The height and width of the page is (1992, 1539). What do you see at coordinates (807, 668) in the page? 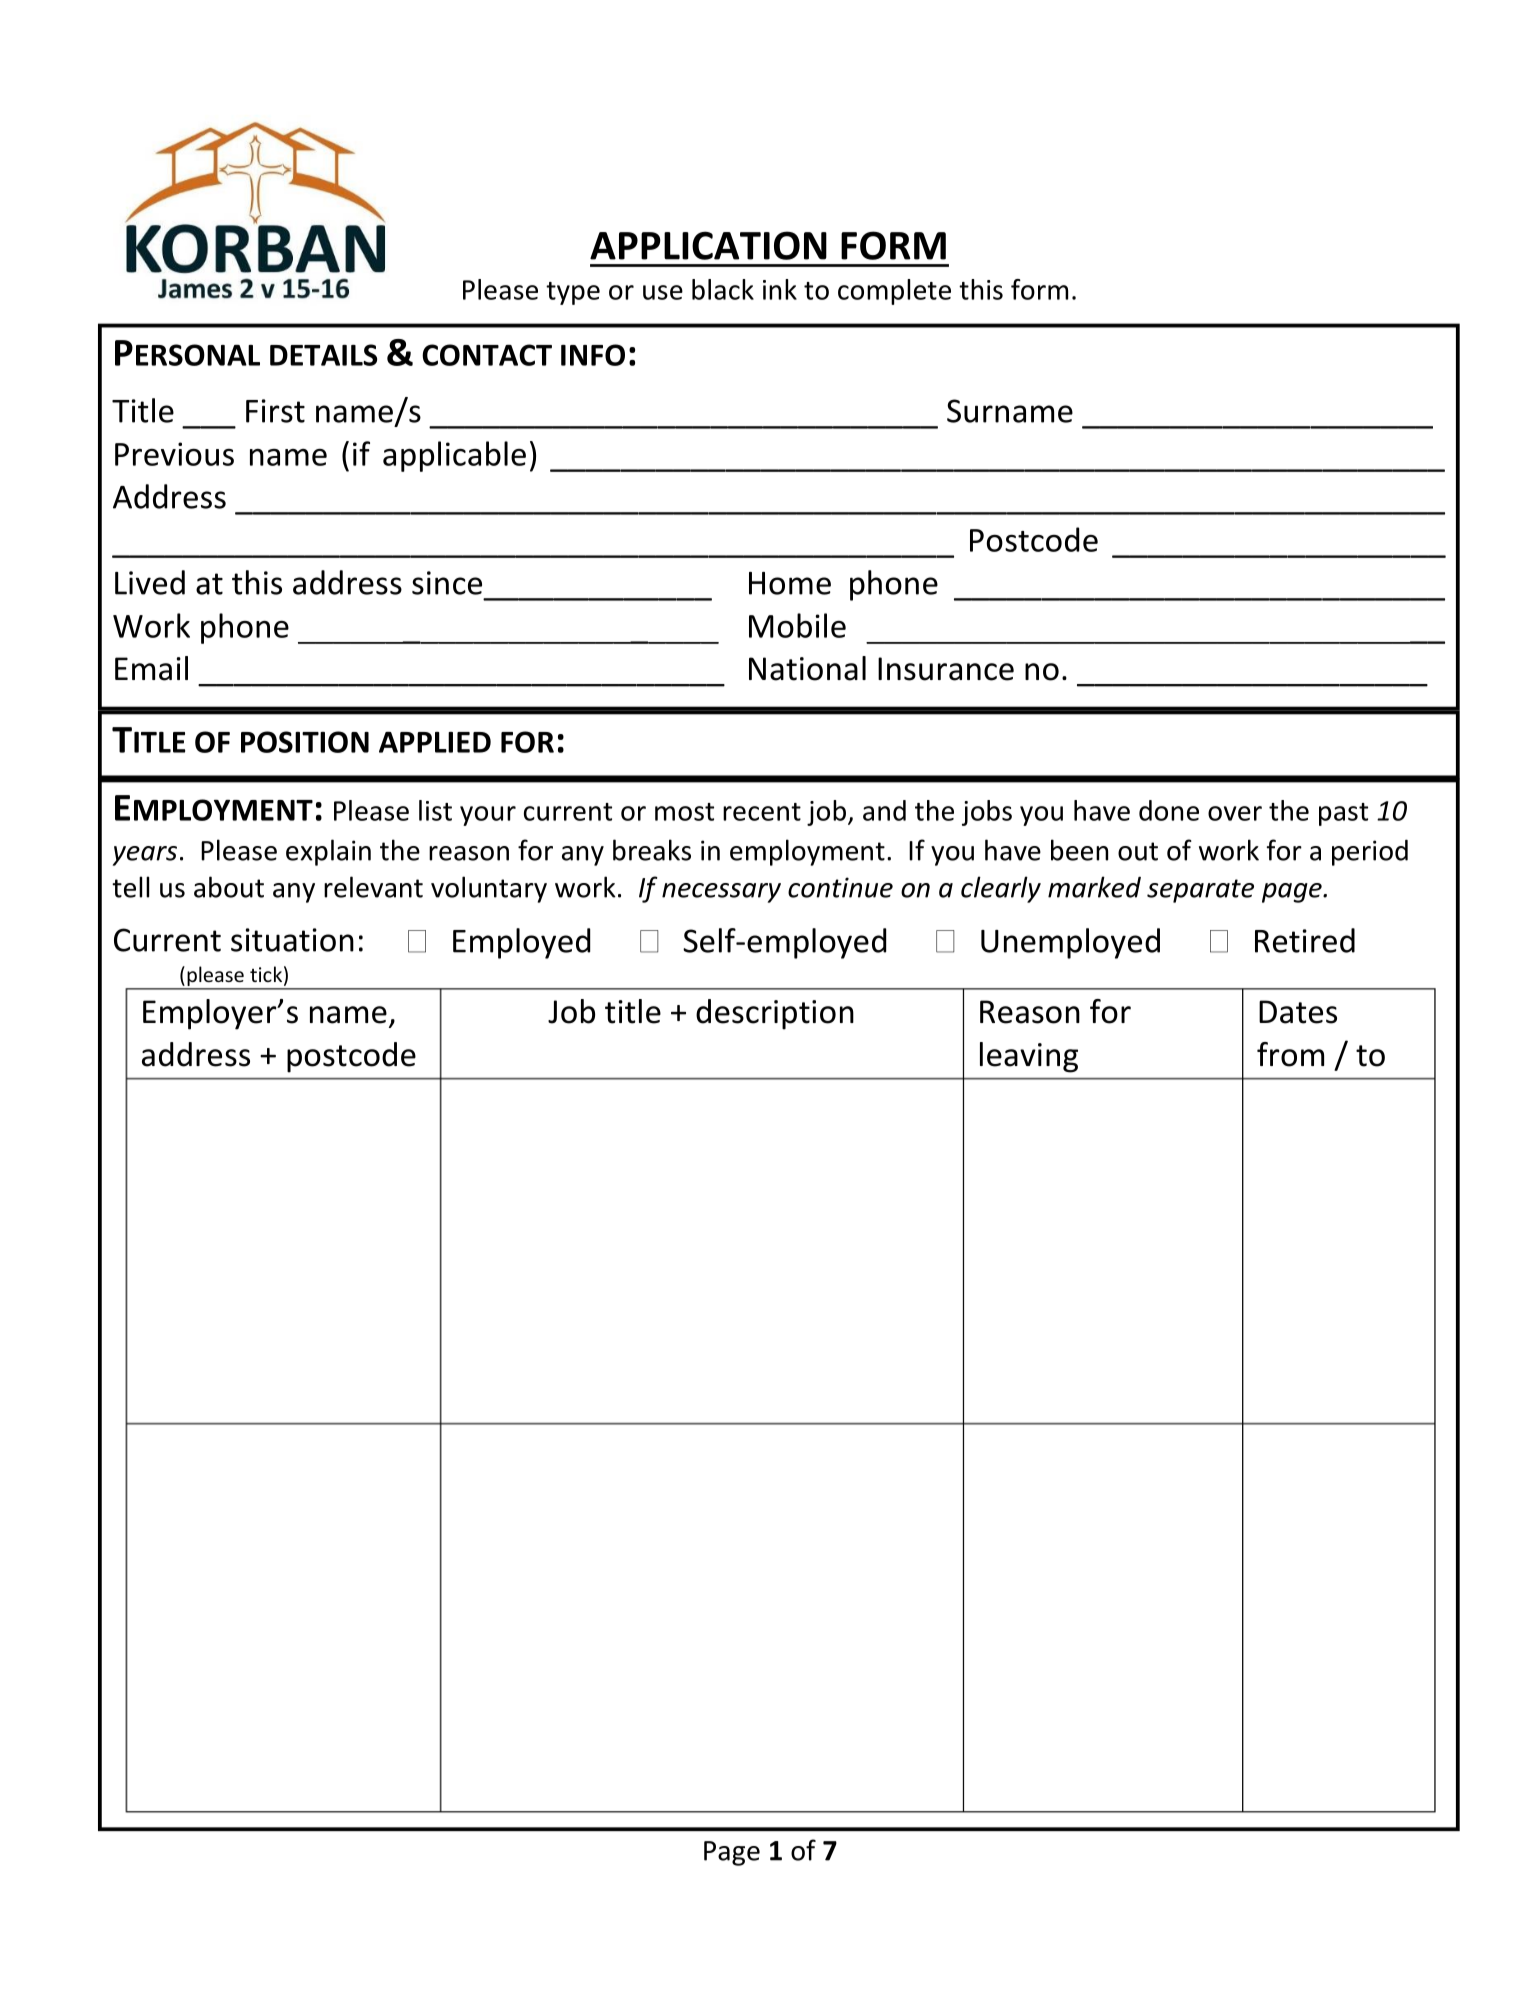
I see `National` at bounding box center [807, 668].
